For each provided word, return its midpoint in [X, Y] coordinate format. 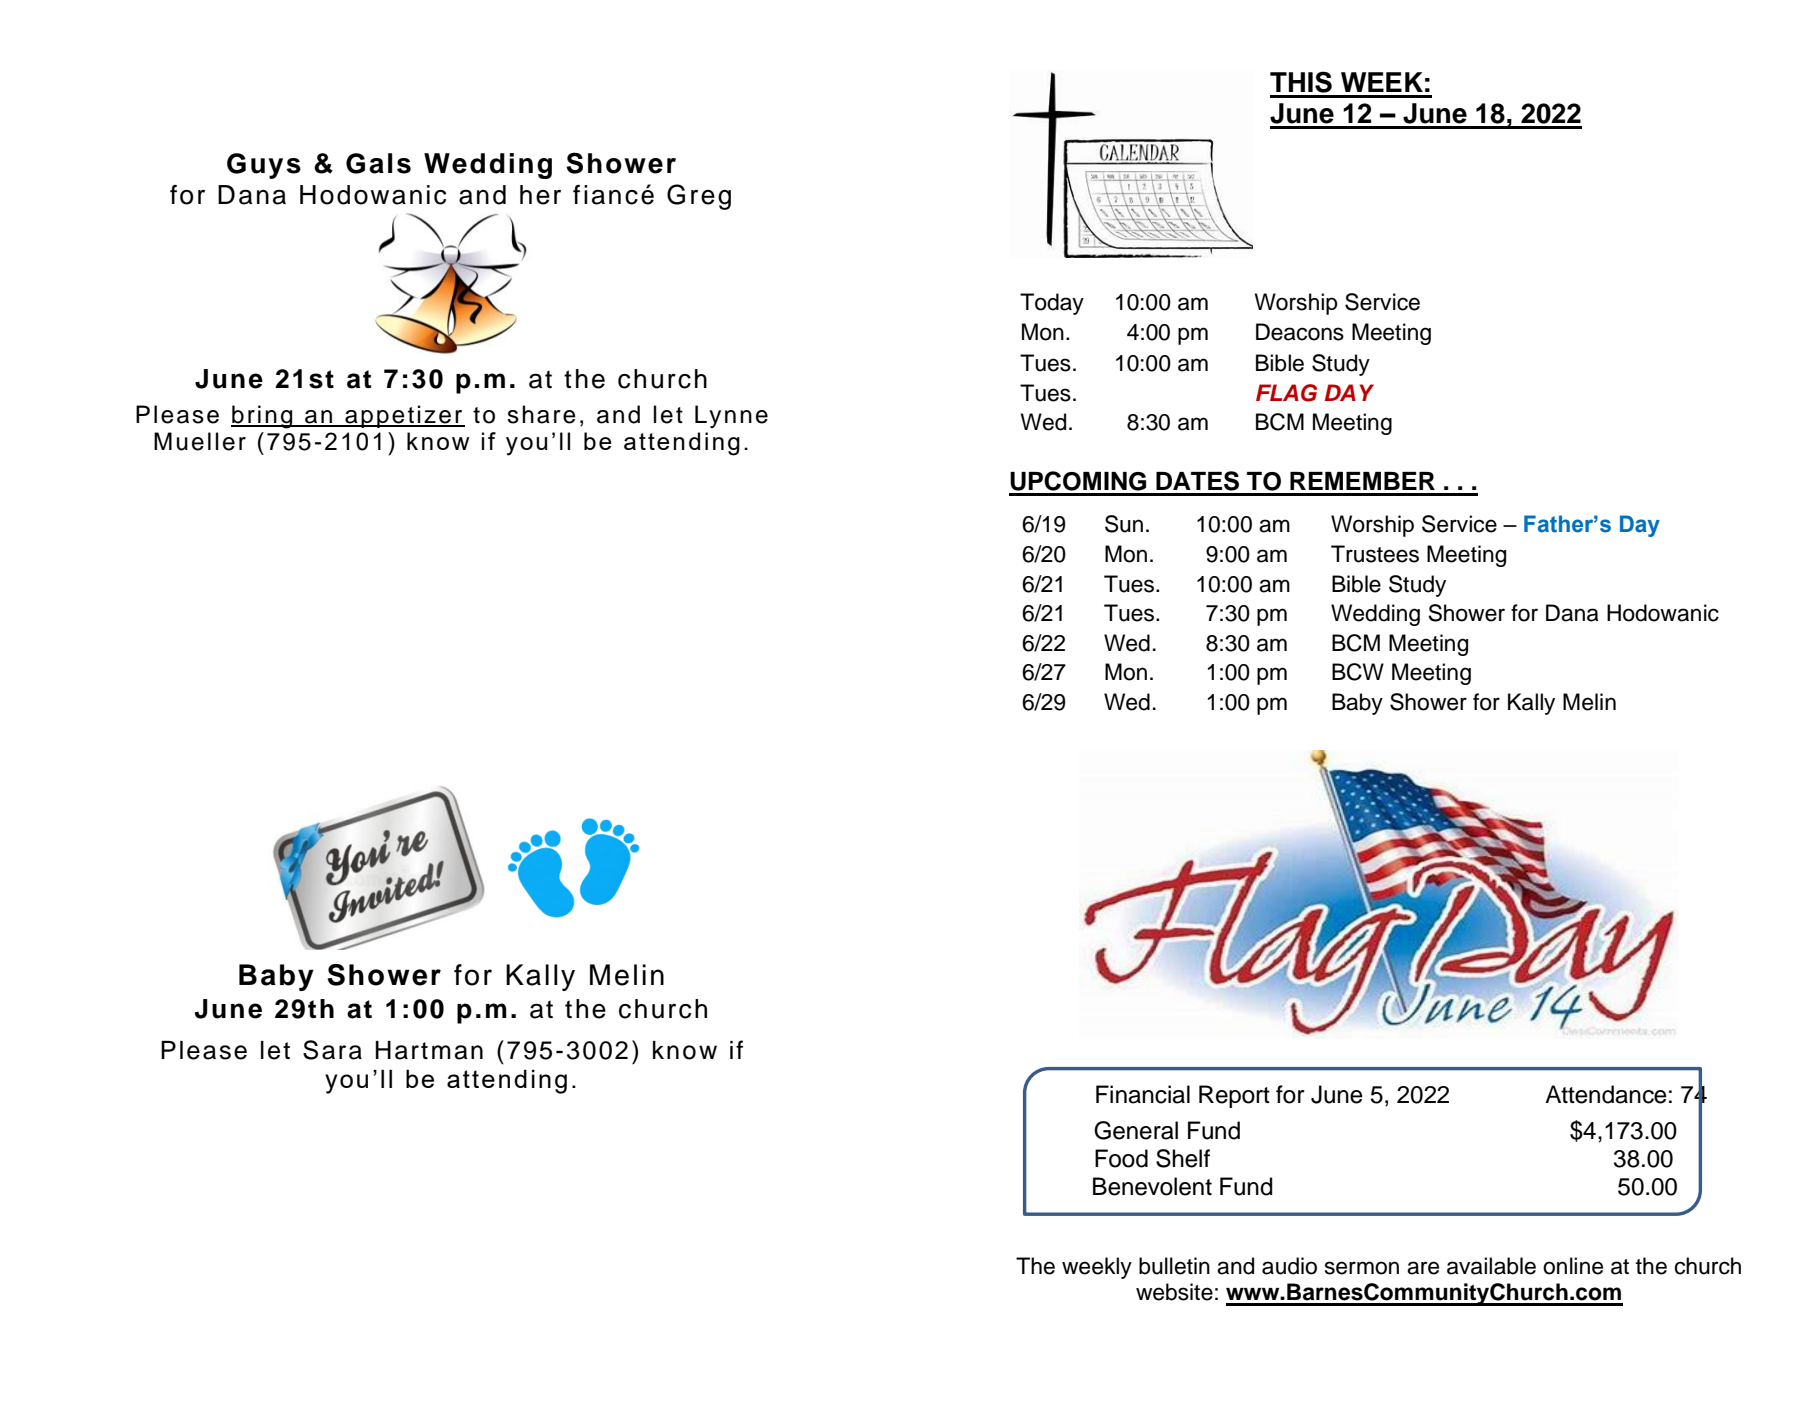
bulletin [1174, 1266]
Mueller [200, 441]
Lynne [731, 416]
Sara [332, 1050]
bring [263, 417]
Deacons [1300, 332]
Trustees [1375, 554]
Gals [378, 163]
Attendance [1606, 1094]
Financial [1143, 1094]
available [1491, 1266]
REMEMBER [1362, 481]
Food [1121, 1158]
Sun [1124, 524]
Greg [699, 197]
